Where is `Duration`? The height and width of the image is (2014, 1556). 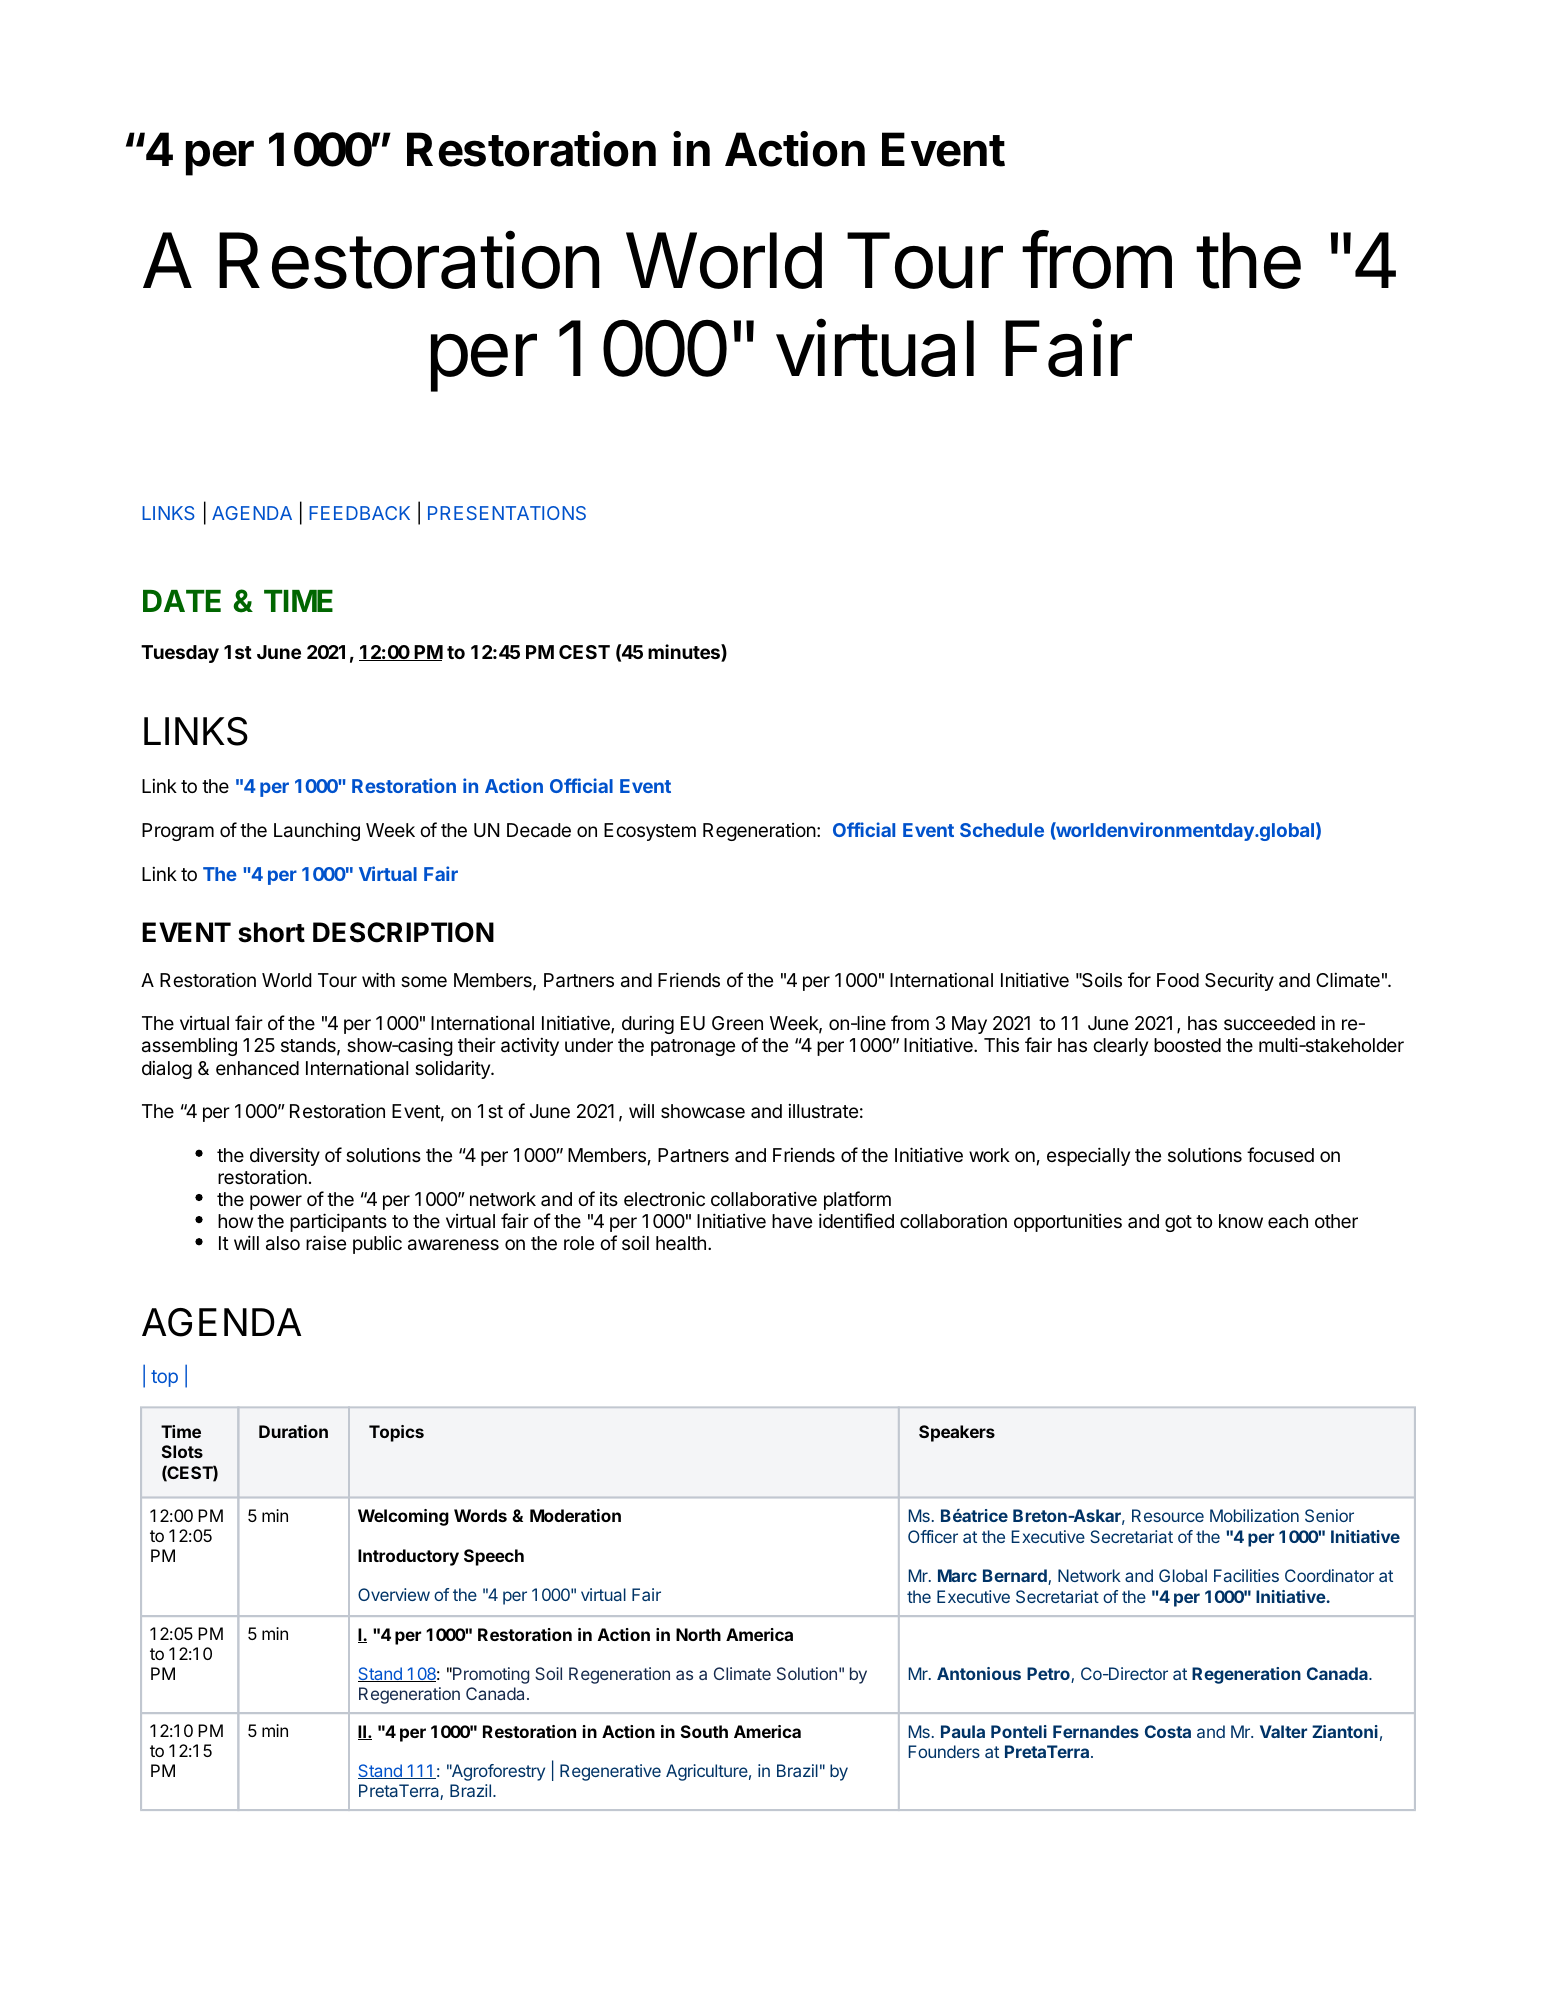
Duration is located at coordinates (293, 1431).
